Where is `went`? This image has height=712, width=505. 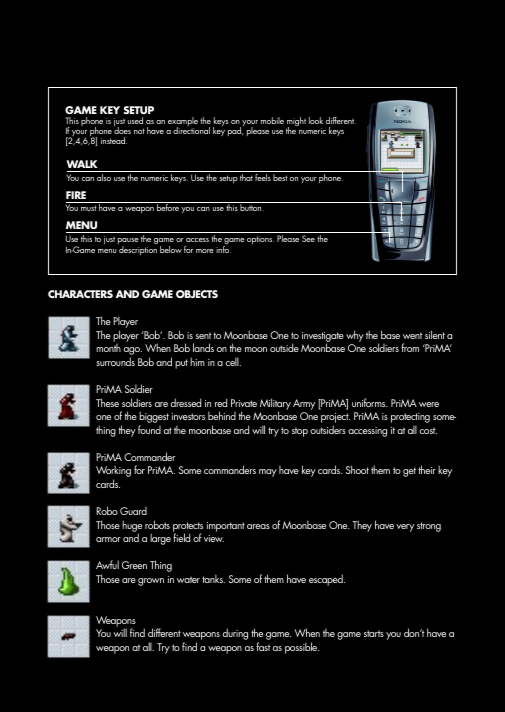 went is located at coordinates (412, 335).
